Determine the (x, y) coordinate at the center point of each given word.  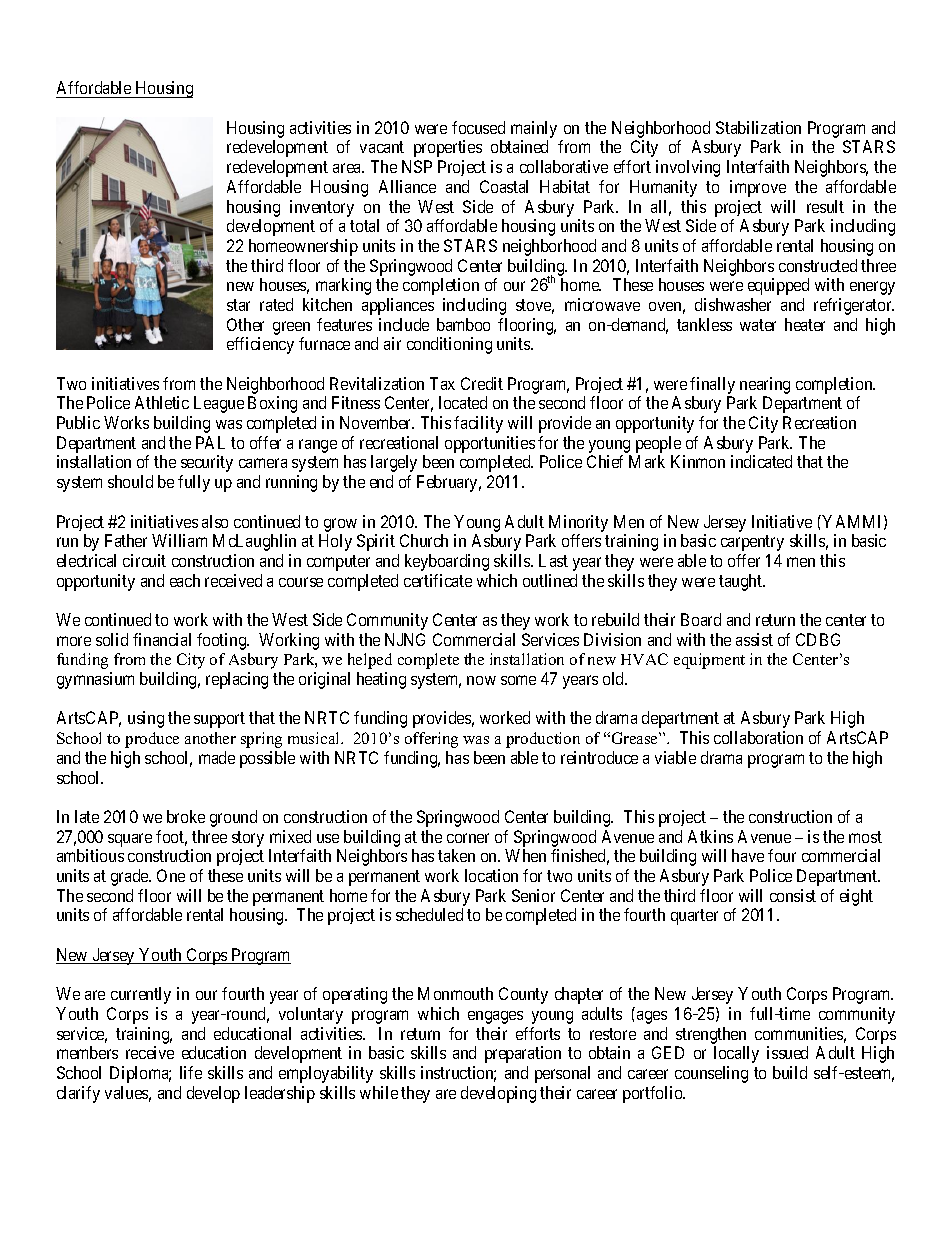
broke (186, 816)
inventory (322, 208)
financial (162, 639)
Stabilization (758, 127)
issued (787, 1052)
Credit (482, 383)
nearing (765, 385)
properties (448, 148)
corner (468, 838)
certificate (438, 580)
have (748, 855)
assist (754, 639)
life (191, 1072)
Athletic (162, 402)
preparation (523, 1054)
